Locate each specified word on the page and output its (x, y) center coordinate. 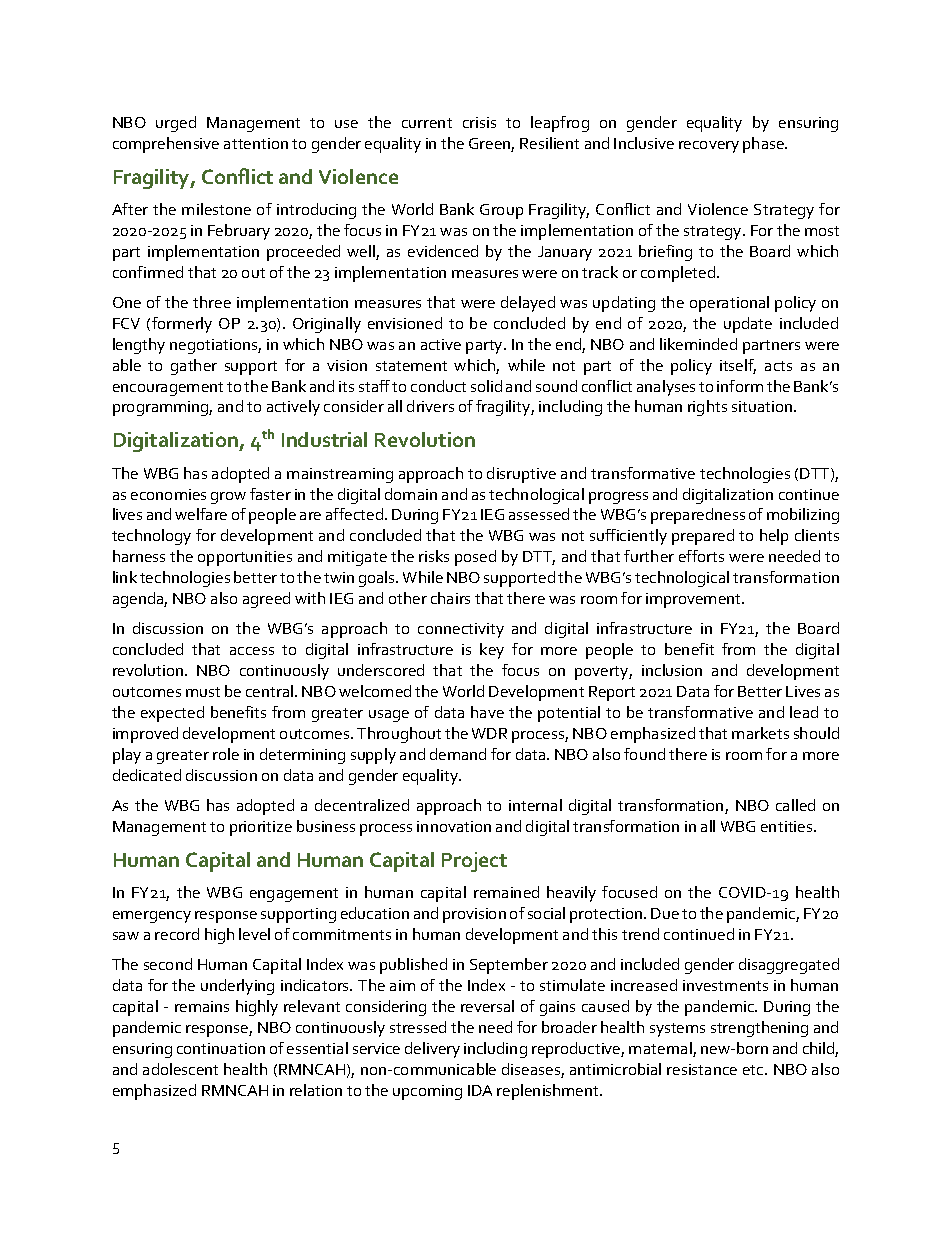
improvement (695, 600)
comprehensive (166, 145)
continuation (221, 1048)
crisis (479, 122)
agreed (266, 600)
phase (764, 145)
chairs (450, 598)
